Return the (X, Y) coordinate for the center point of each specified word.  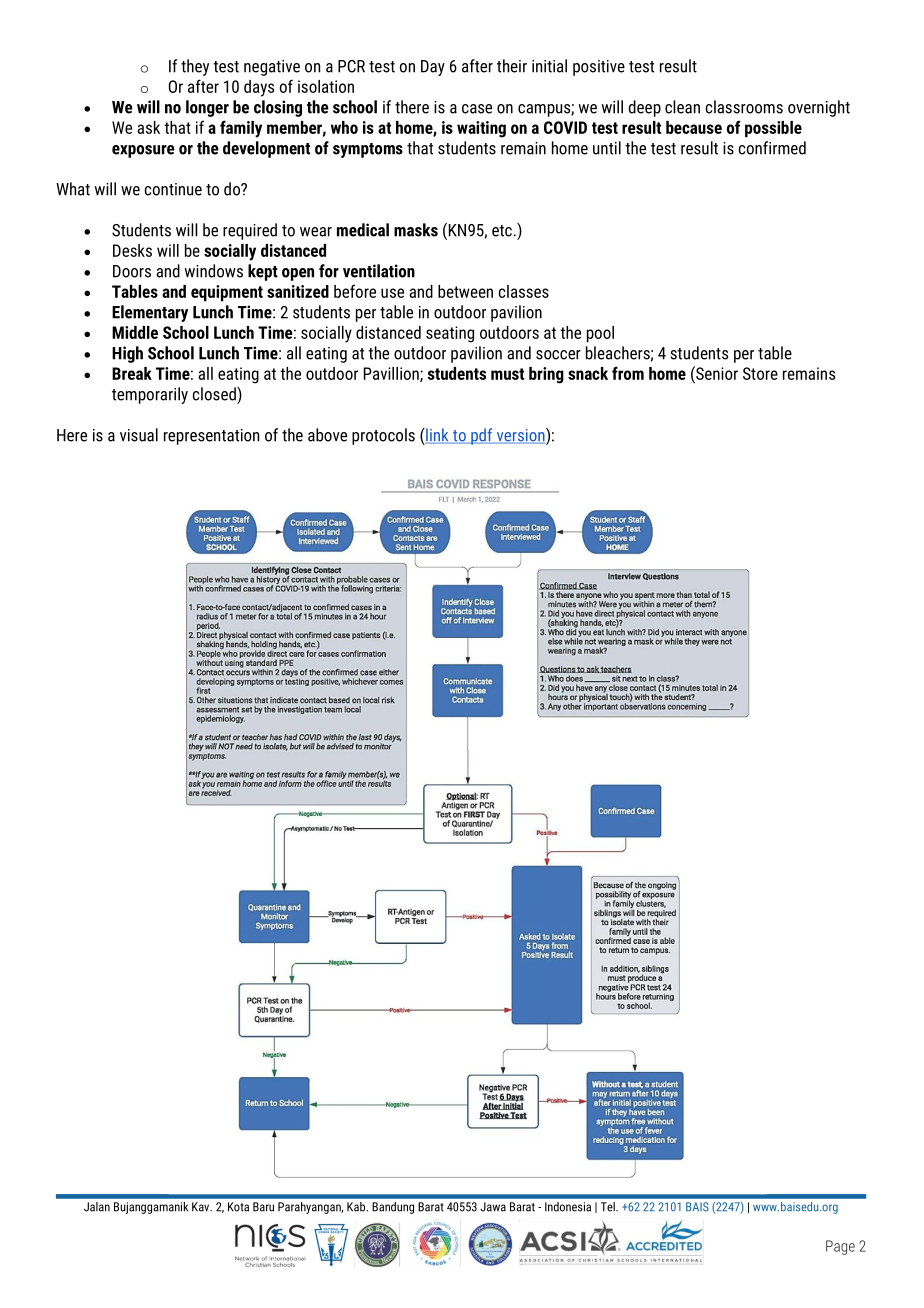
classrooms (744, 107)
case (477, 109)
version (520, 436)
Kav (202, 1207)
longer (207, 108)
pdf (482, 436)
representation (211, 437)
